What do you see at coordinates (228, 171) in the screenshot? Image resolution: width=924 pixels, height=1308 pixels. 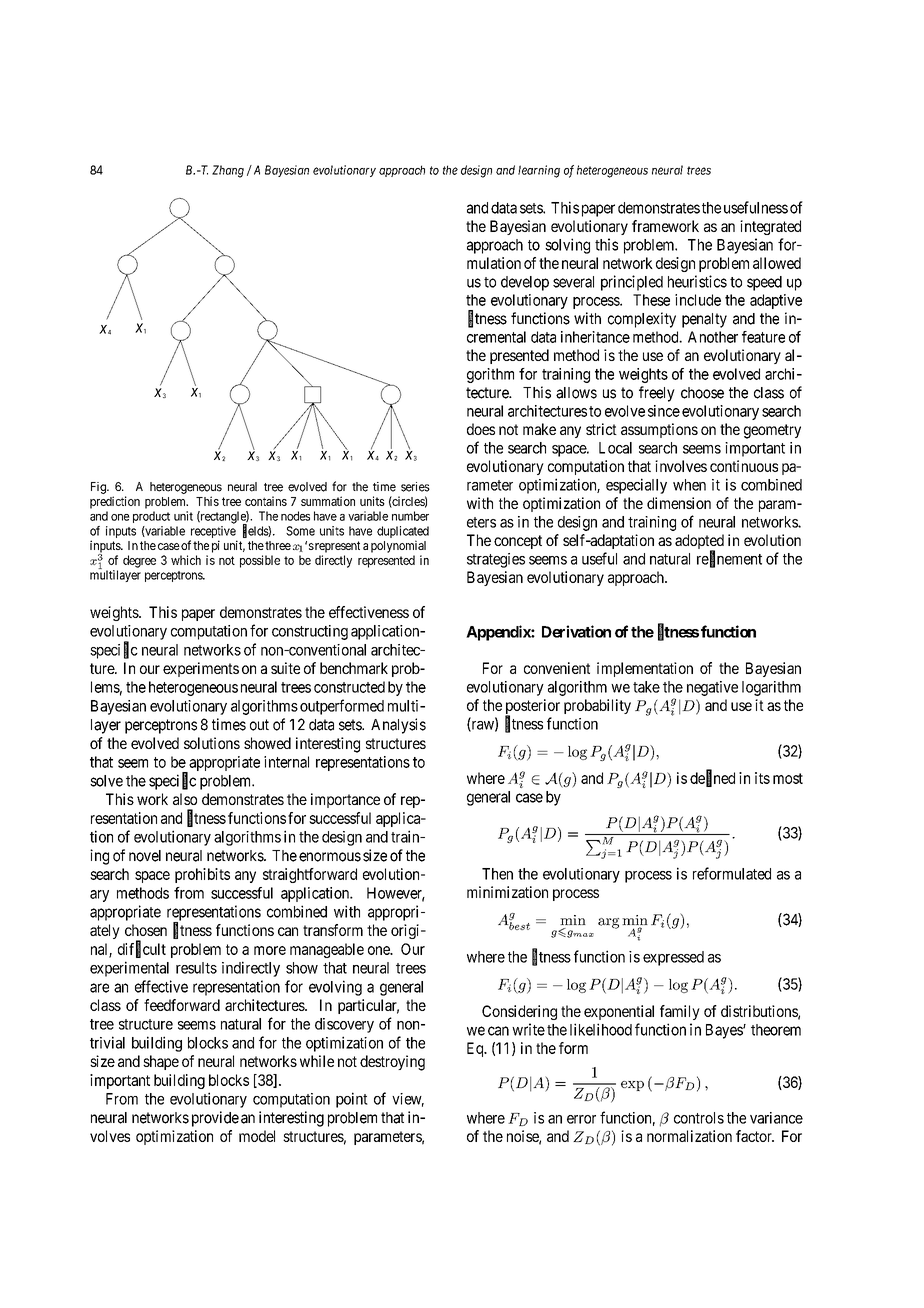 I see `Zhang` at bounding box center [228, 171].
